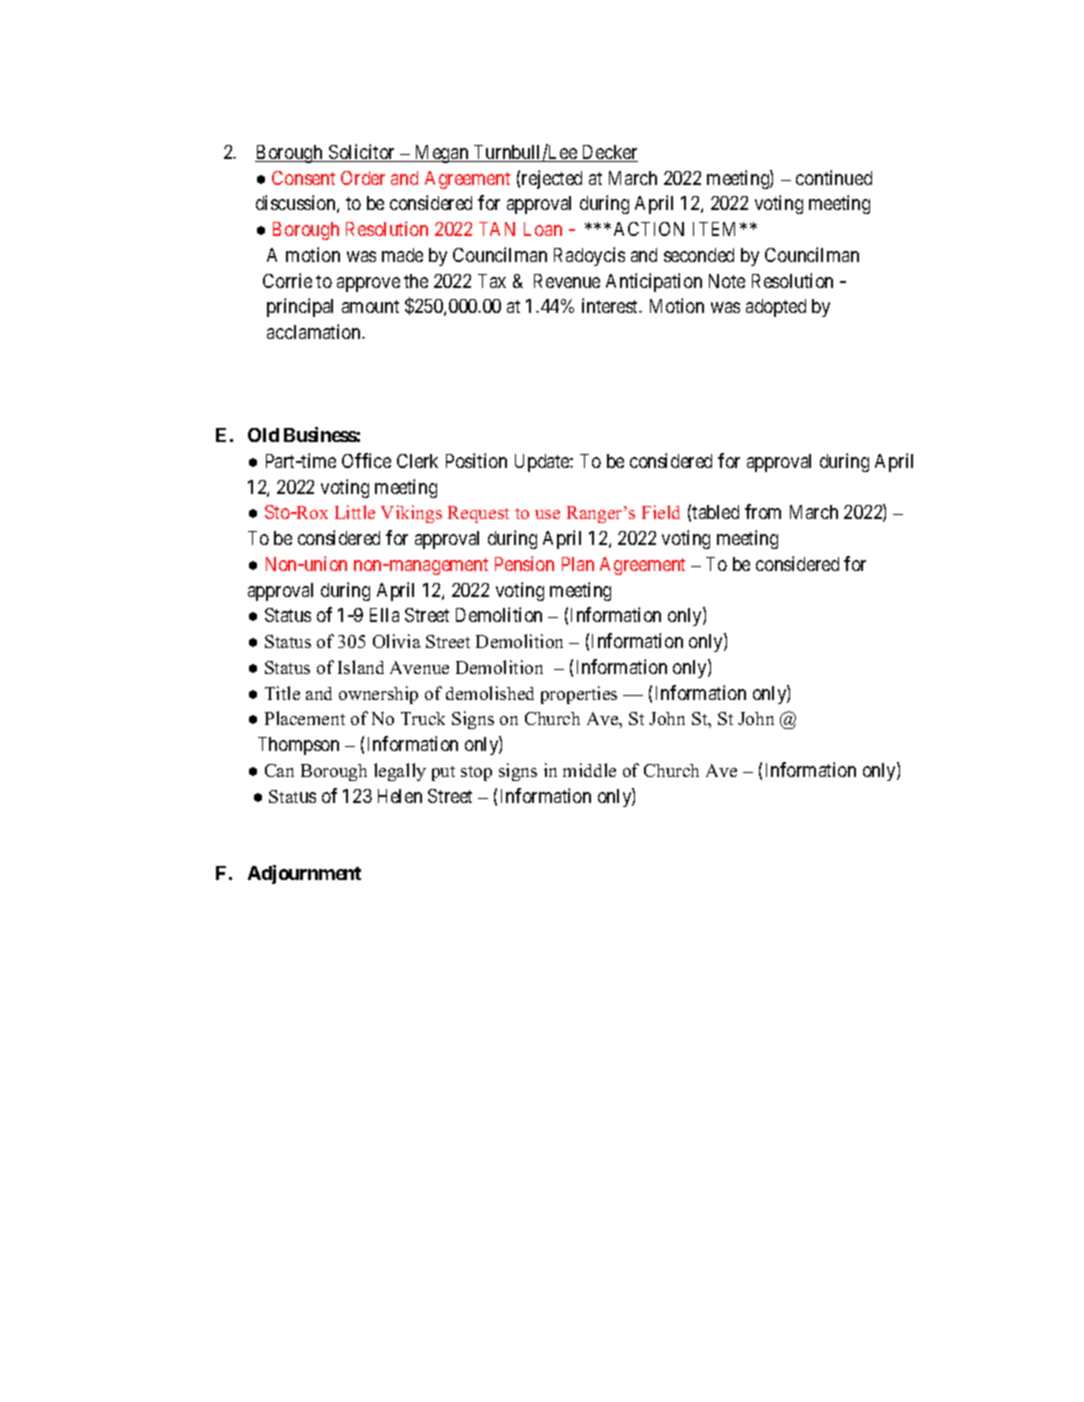  What do you see at coordinates (552, 179) in the page?
I see `rejected` at bounding box center [552, 179].
